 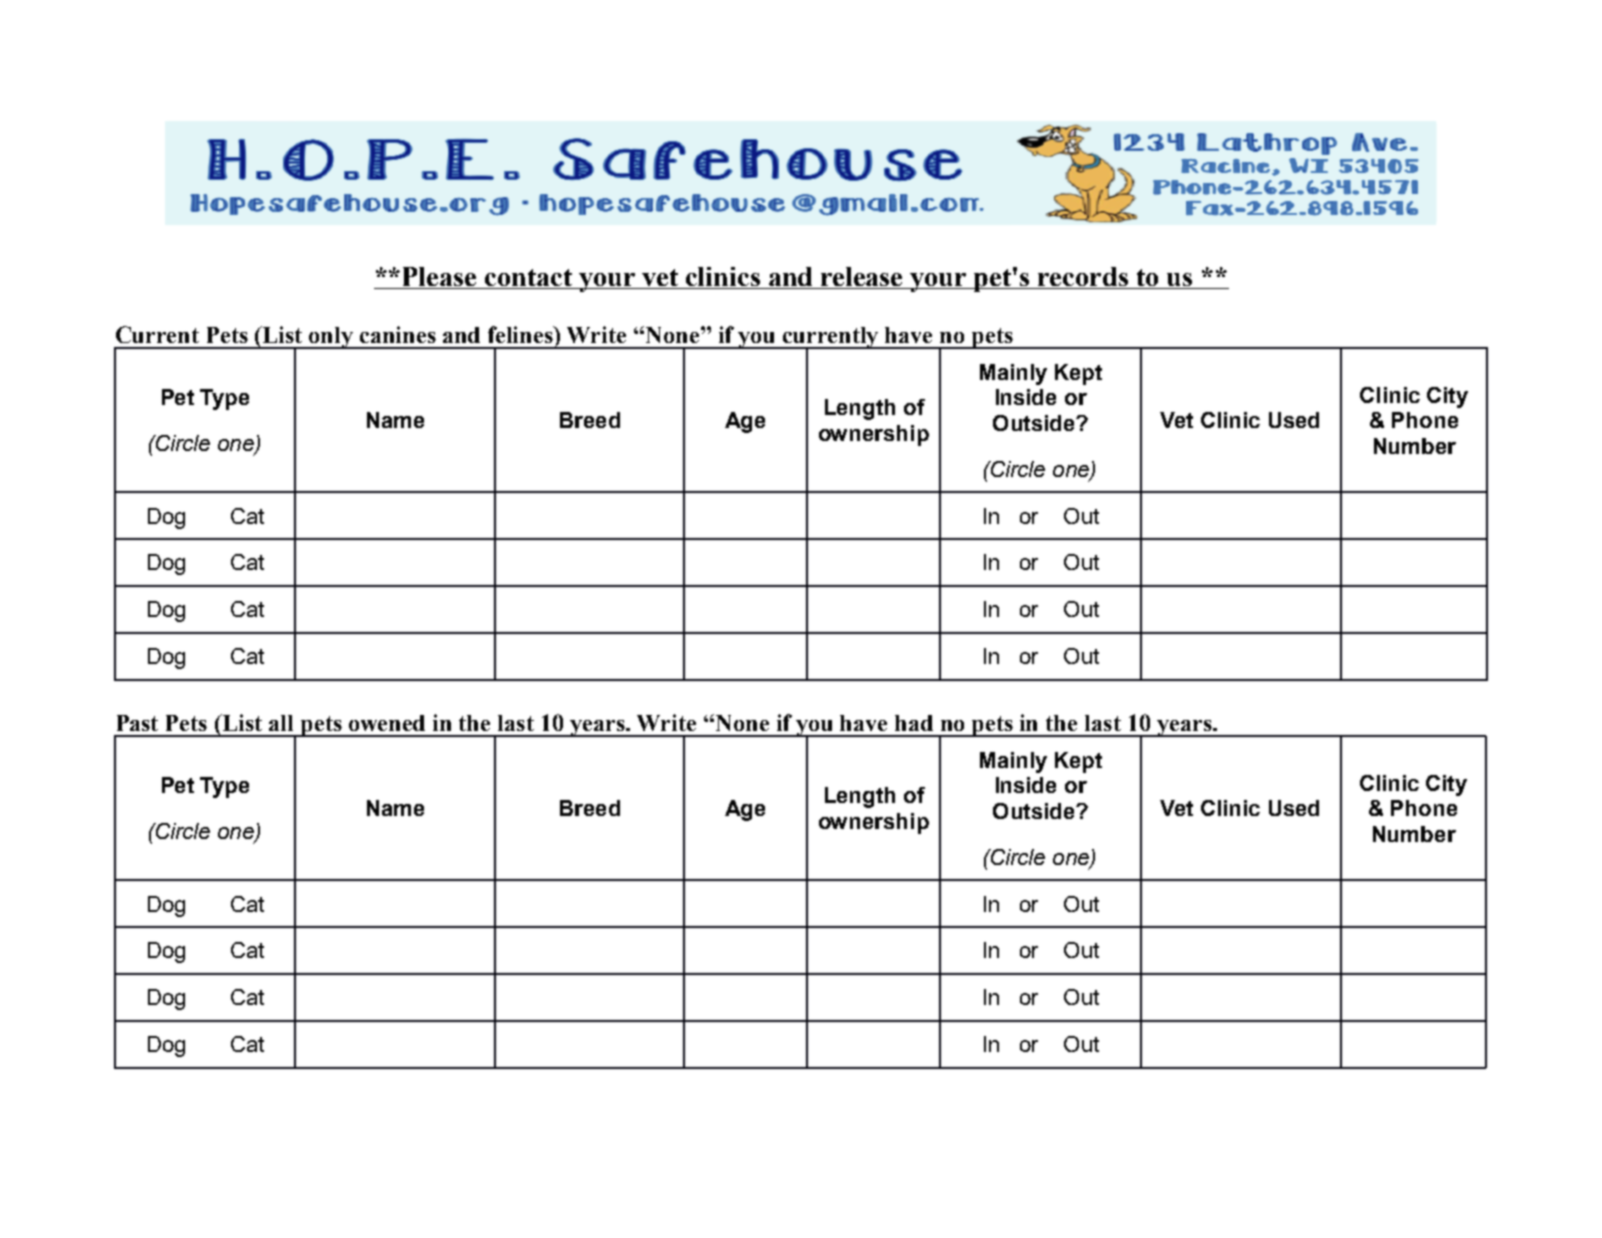 What do you see at coordinates (521, 334) in the screenshot?
I see `felines` at bounding box center [521, 334].
